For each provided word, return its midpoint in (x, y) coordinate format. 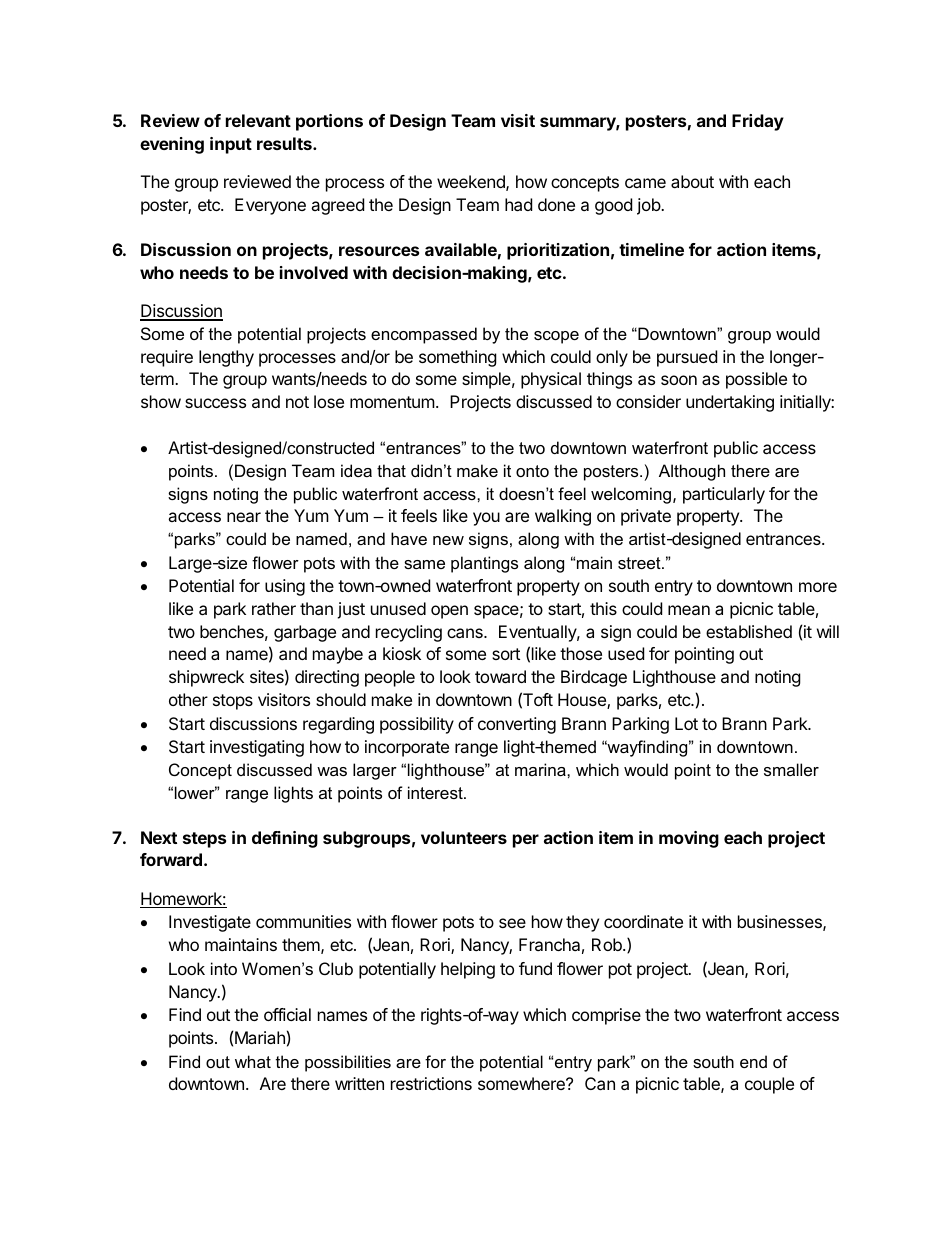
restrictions (431, 1083)
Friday (758, 122)
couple (769, 1085)
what (253, 1061)
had (518, 204)
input (231, 145)
